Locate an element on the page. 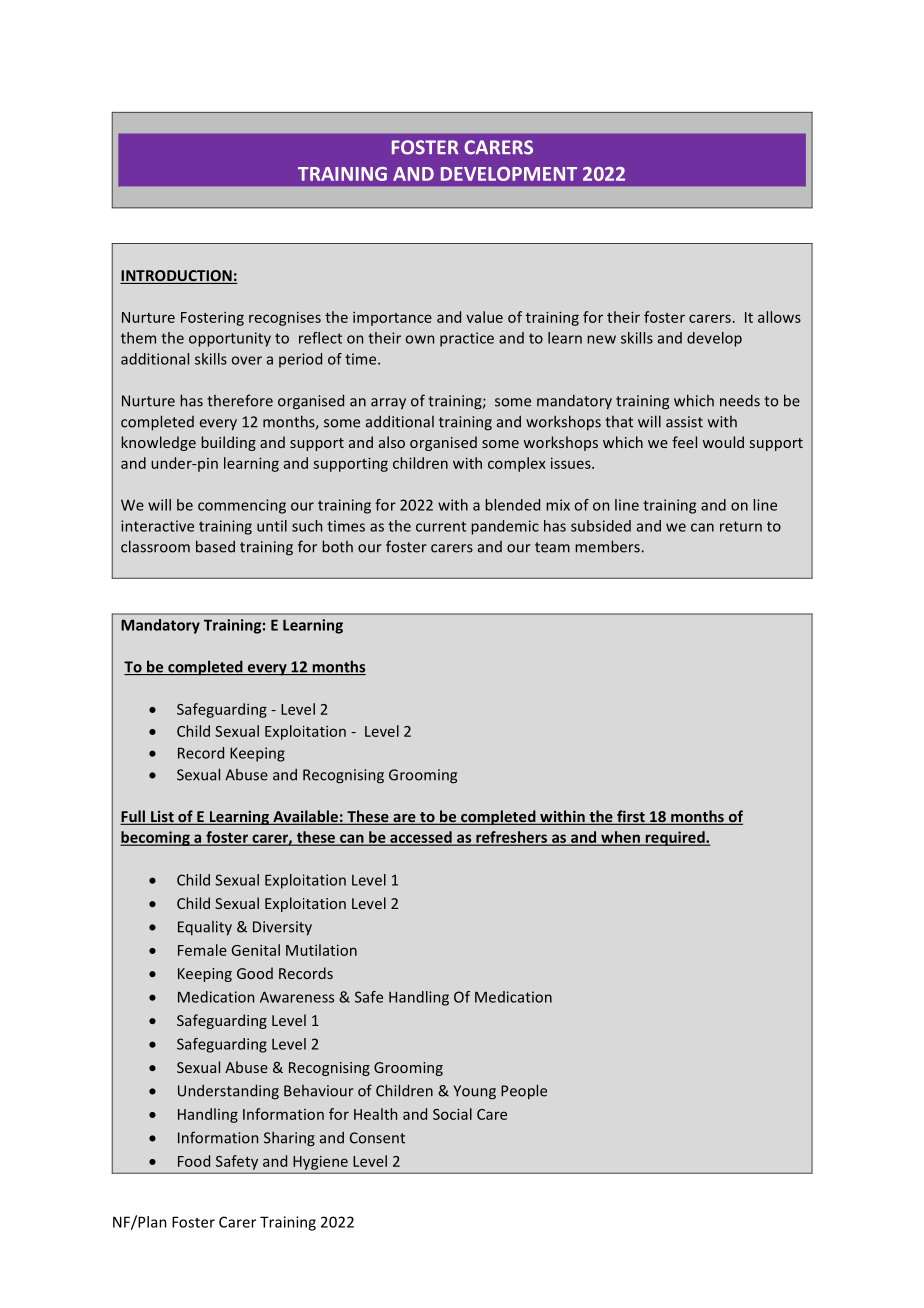 The height and width of the document is (1308, 924). value is located at coordinates (484, 317).
